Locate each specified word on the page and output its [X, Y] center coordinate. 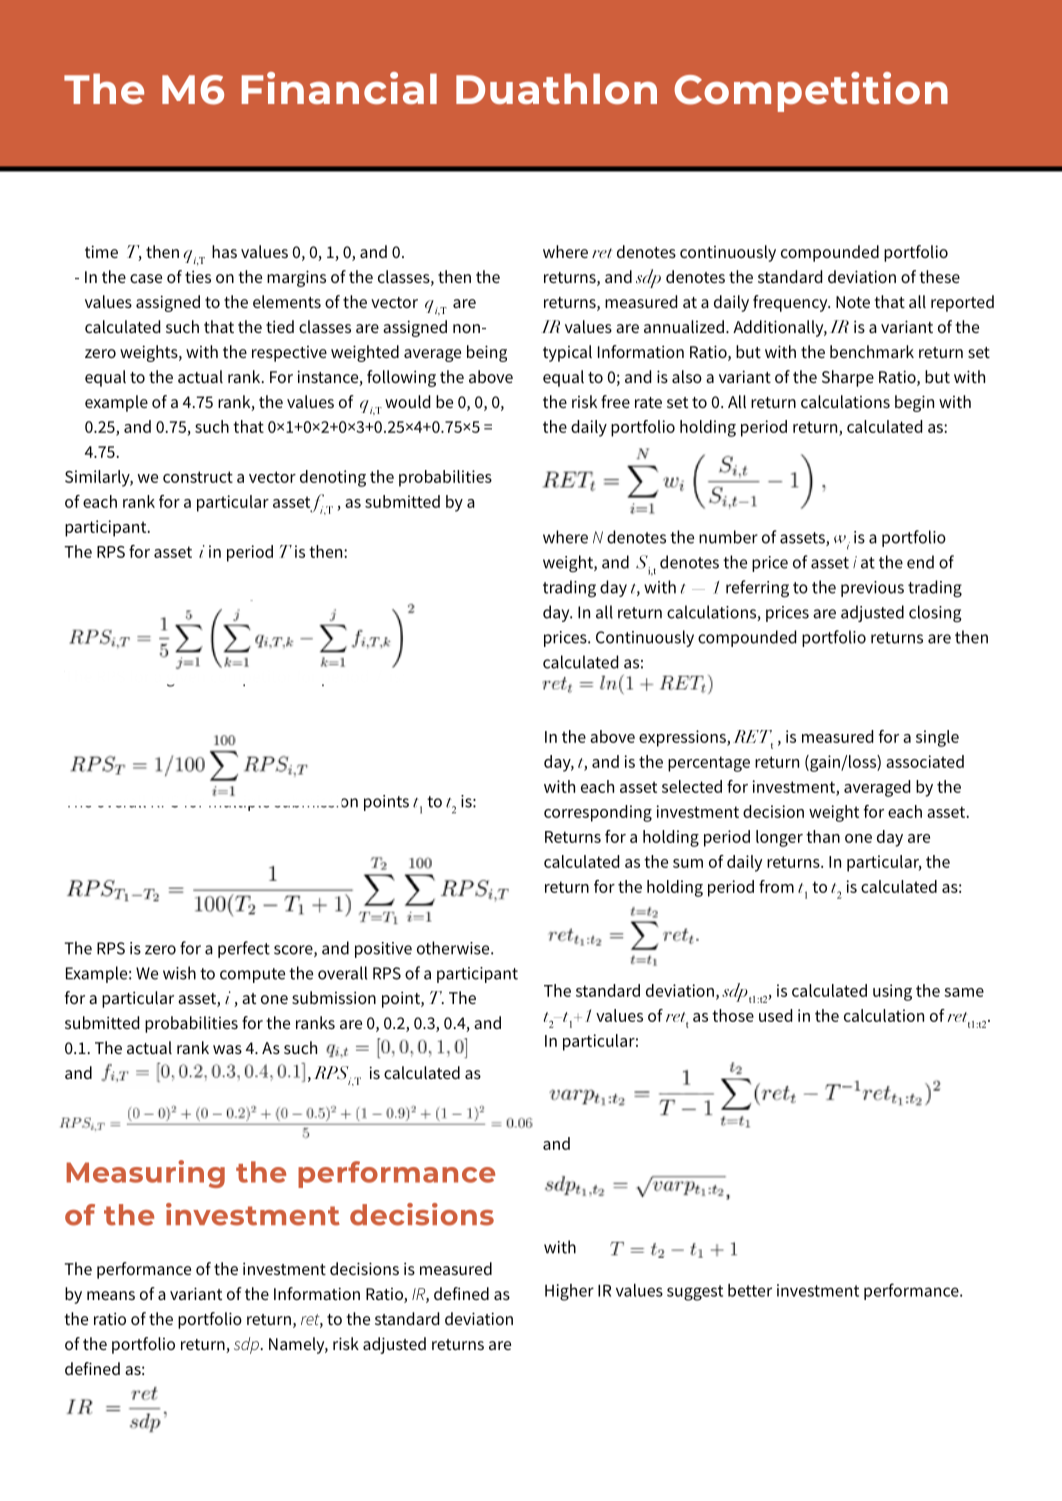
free [615, 401]
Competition [811, 92]
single [937, 738]
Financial [339, 88]
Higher [569, 1292]
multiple [239, 801]
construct [198, 477]
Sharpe [848, 378]
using [892, 992]
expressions [683, 738]
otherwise [454, 948]
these [939, 276]
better [750, 1290]
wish [179, 973]
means [111, 1295]
